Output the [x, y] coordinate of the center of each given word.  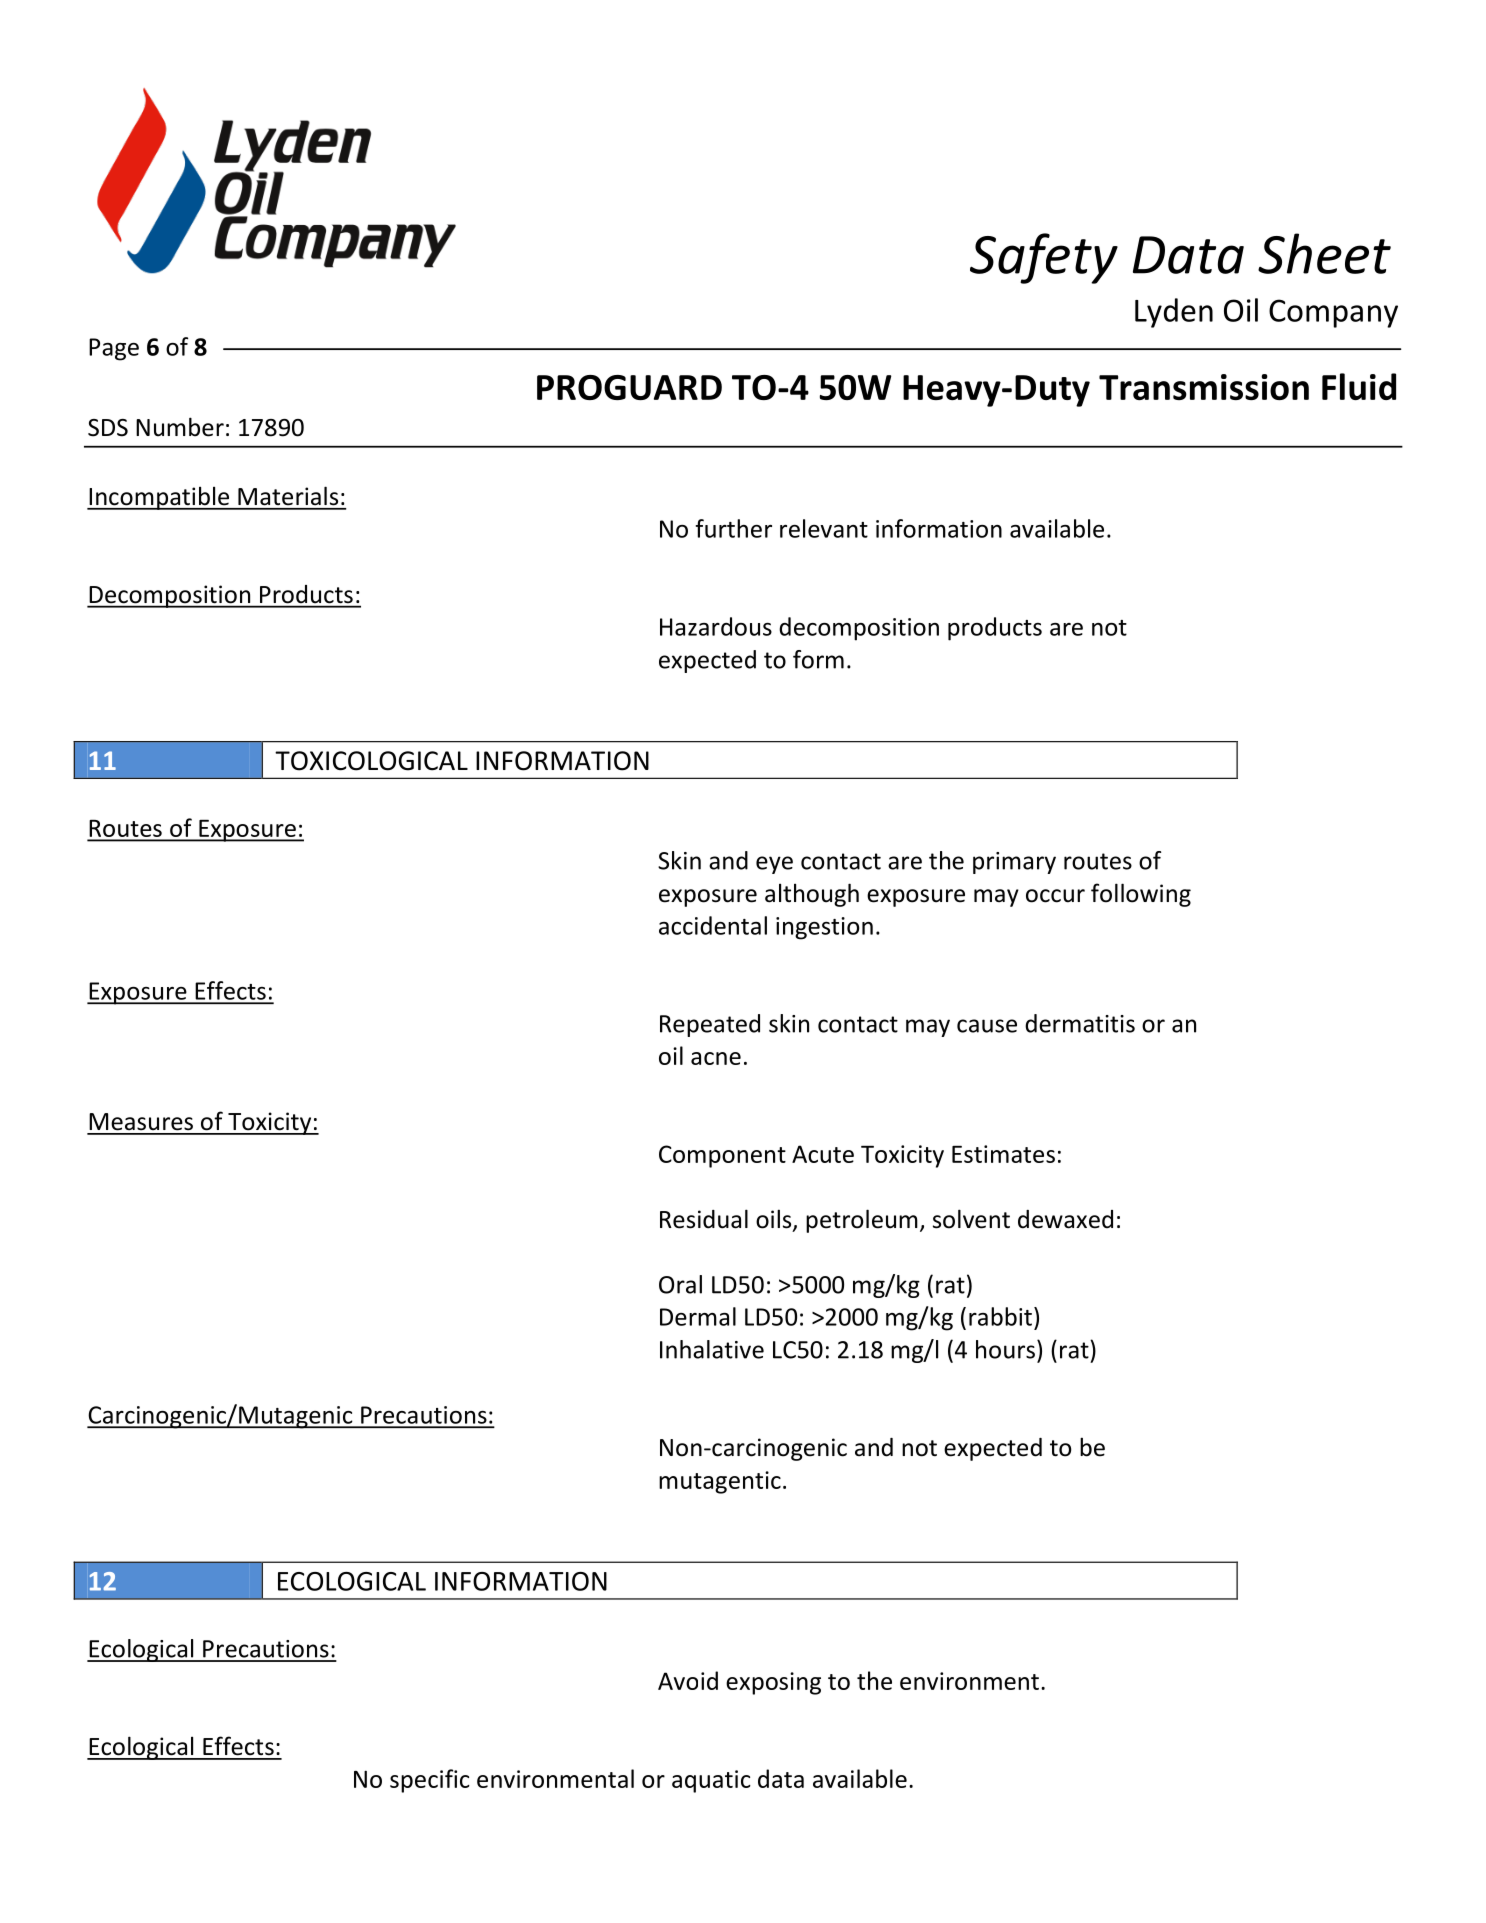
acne [716, 1058]
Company [1333, 313]
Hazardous [716, 626]
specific [430, 1781]
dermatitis [1080, 1023]
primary [1014, 863]
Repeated [710, 1025]
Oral [680, 1284]
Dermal [698, 1316]
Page [114, 349]
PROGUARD [629, 387]
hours [1005, 1349]
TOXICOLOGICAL [371, 761]
